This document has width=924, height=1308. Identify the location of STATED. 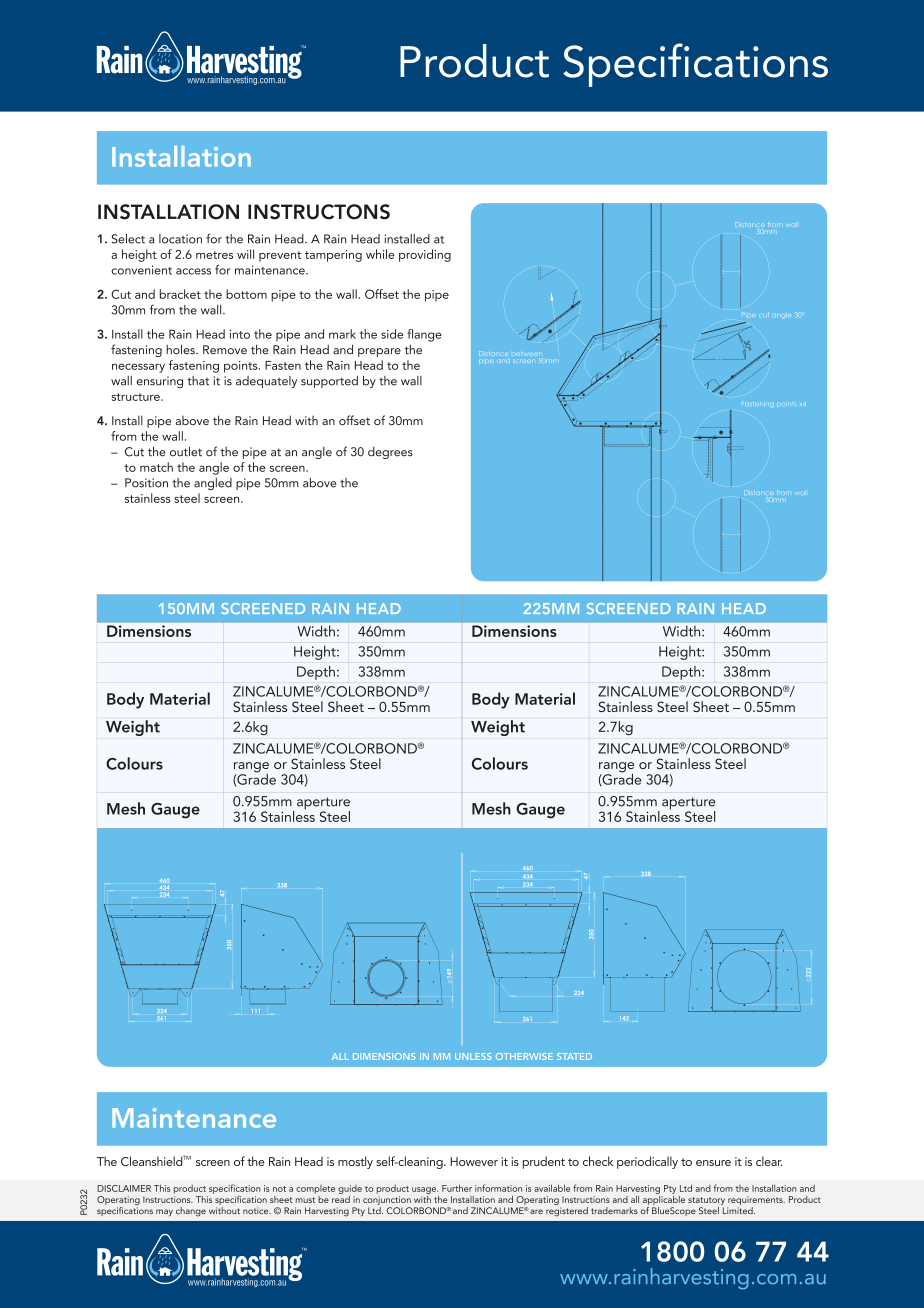
(574, 1056).
